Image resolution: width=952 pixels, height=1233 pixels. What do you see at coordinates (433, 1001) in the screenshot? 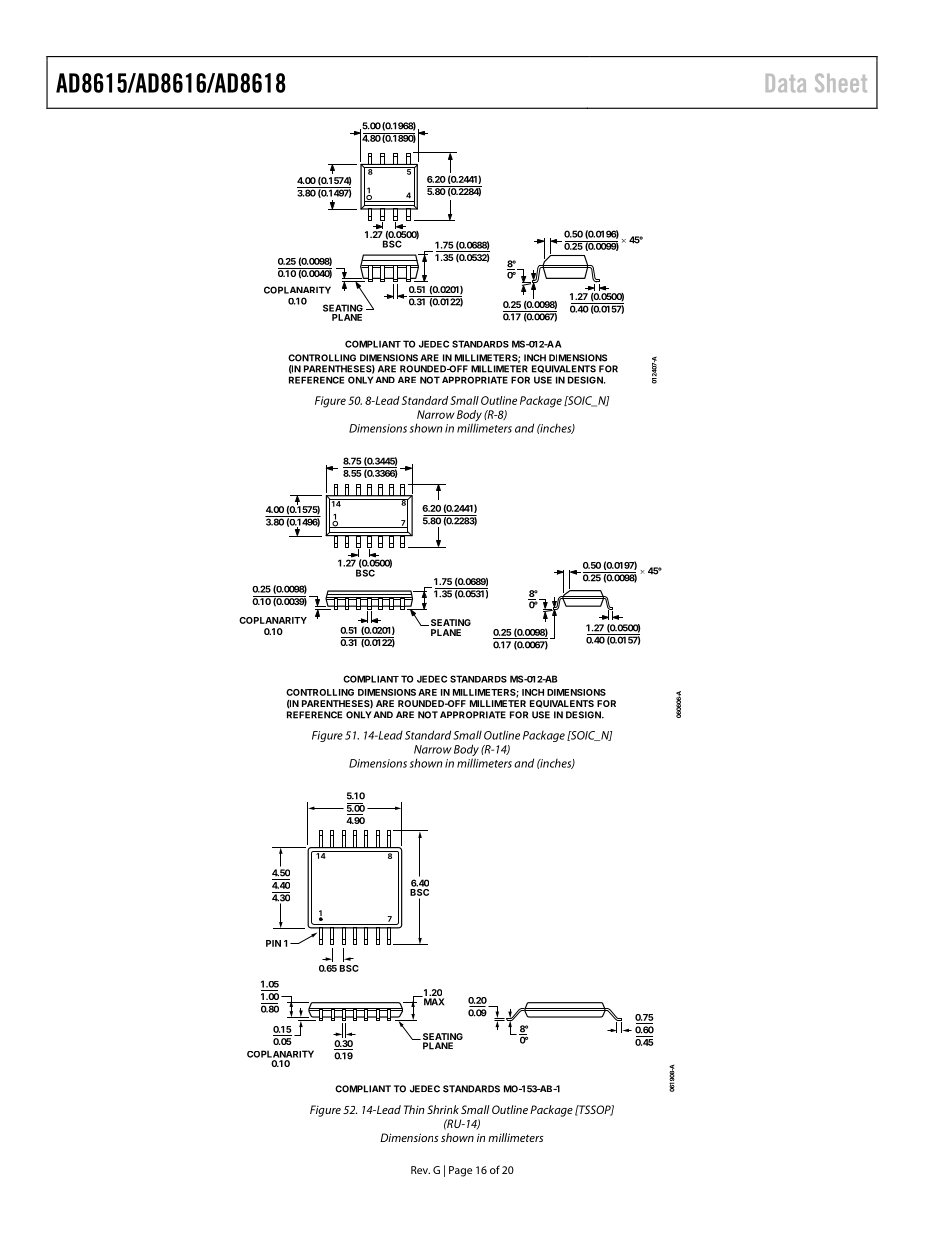
I see `MAX` at bounding box center [433, 1001].
